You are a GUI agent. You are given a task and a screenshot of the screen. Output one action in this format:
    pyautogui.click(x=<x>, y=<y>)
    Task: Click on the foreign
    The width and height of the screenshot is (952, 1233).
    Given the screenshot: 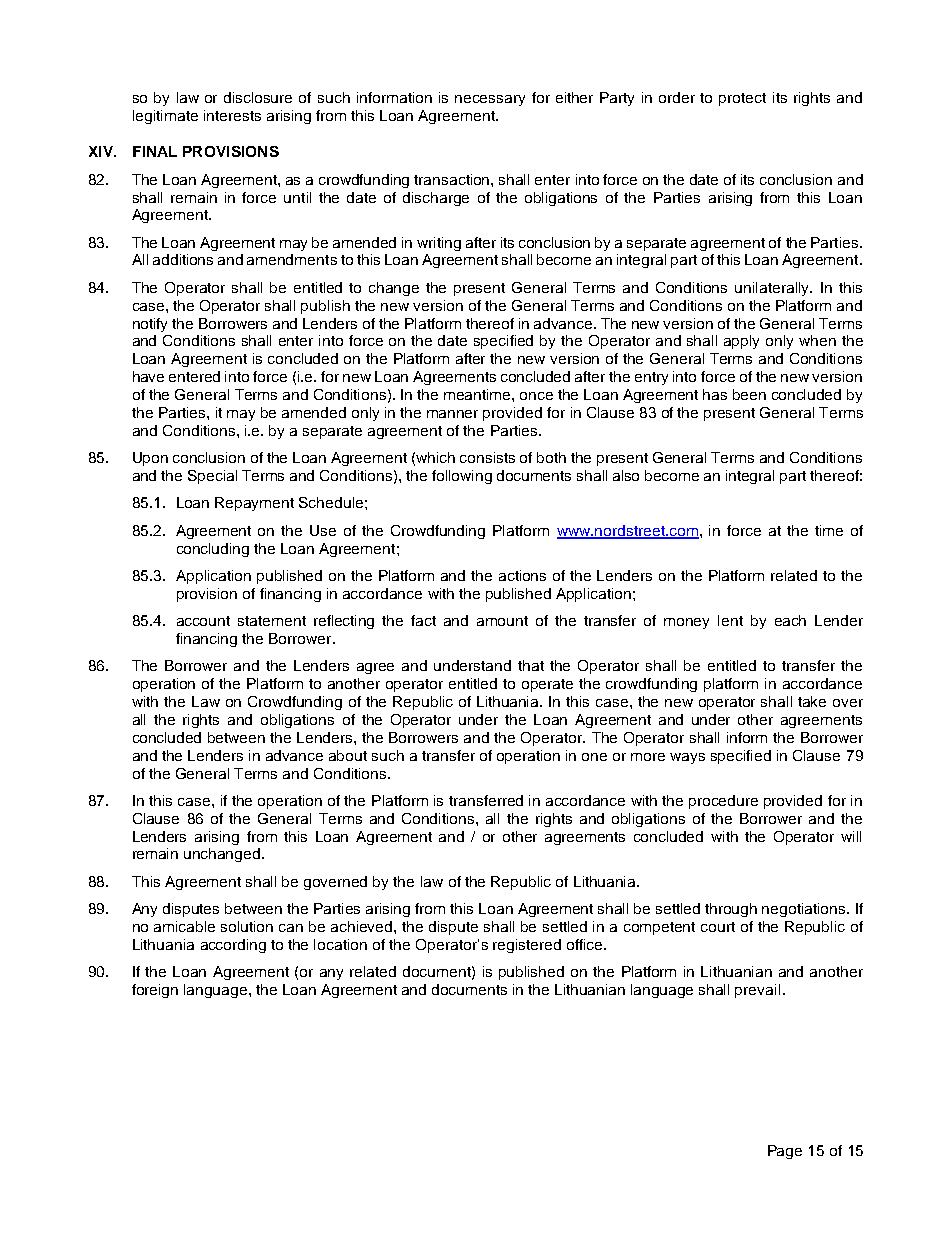 What is the action you would take?
    pyautogui.click(x=155, y=991)
